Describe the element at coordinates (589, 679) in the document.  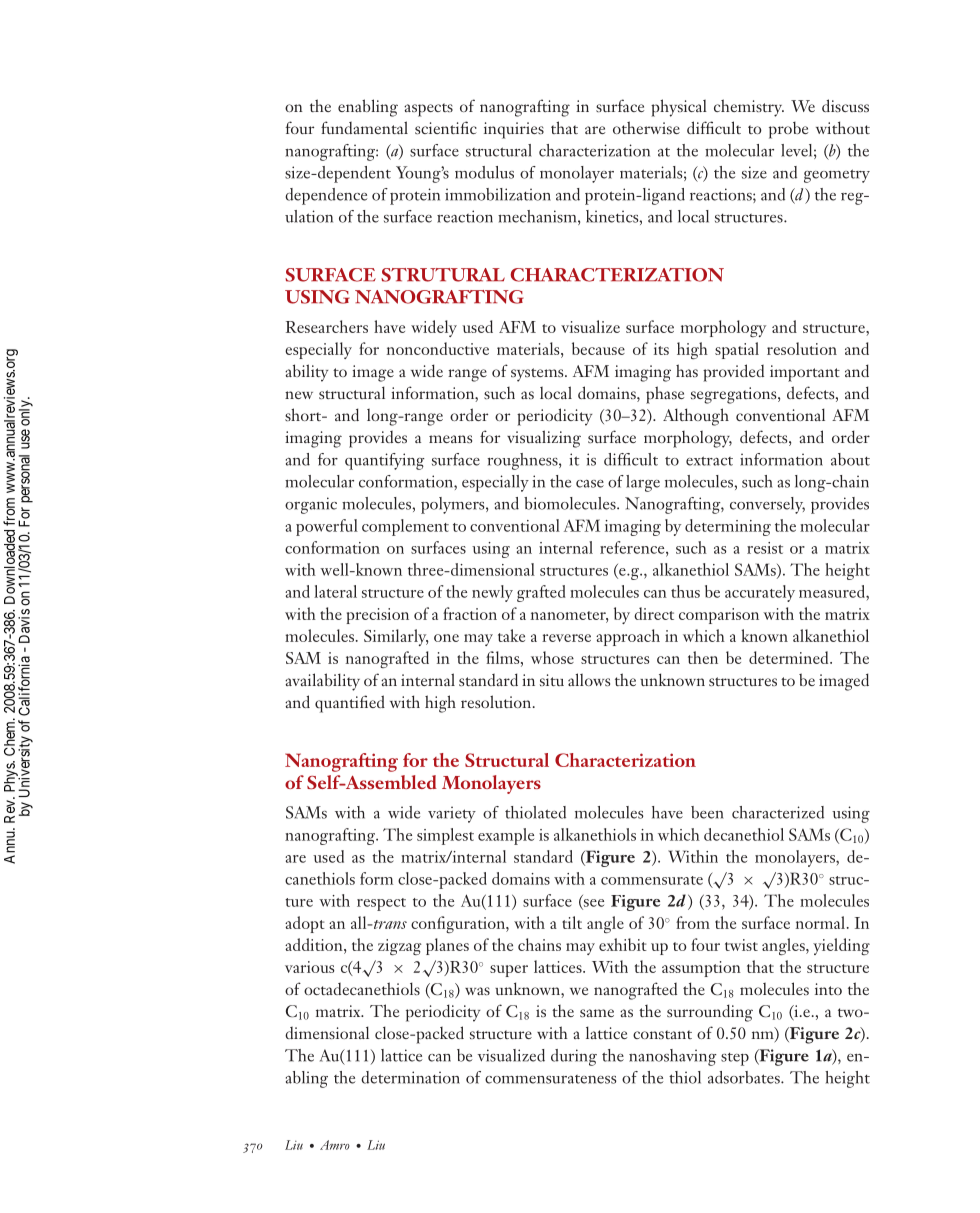
I see `allows` at that location.
